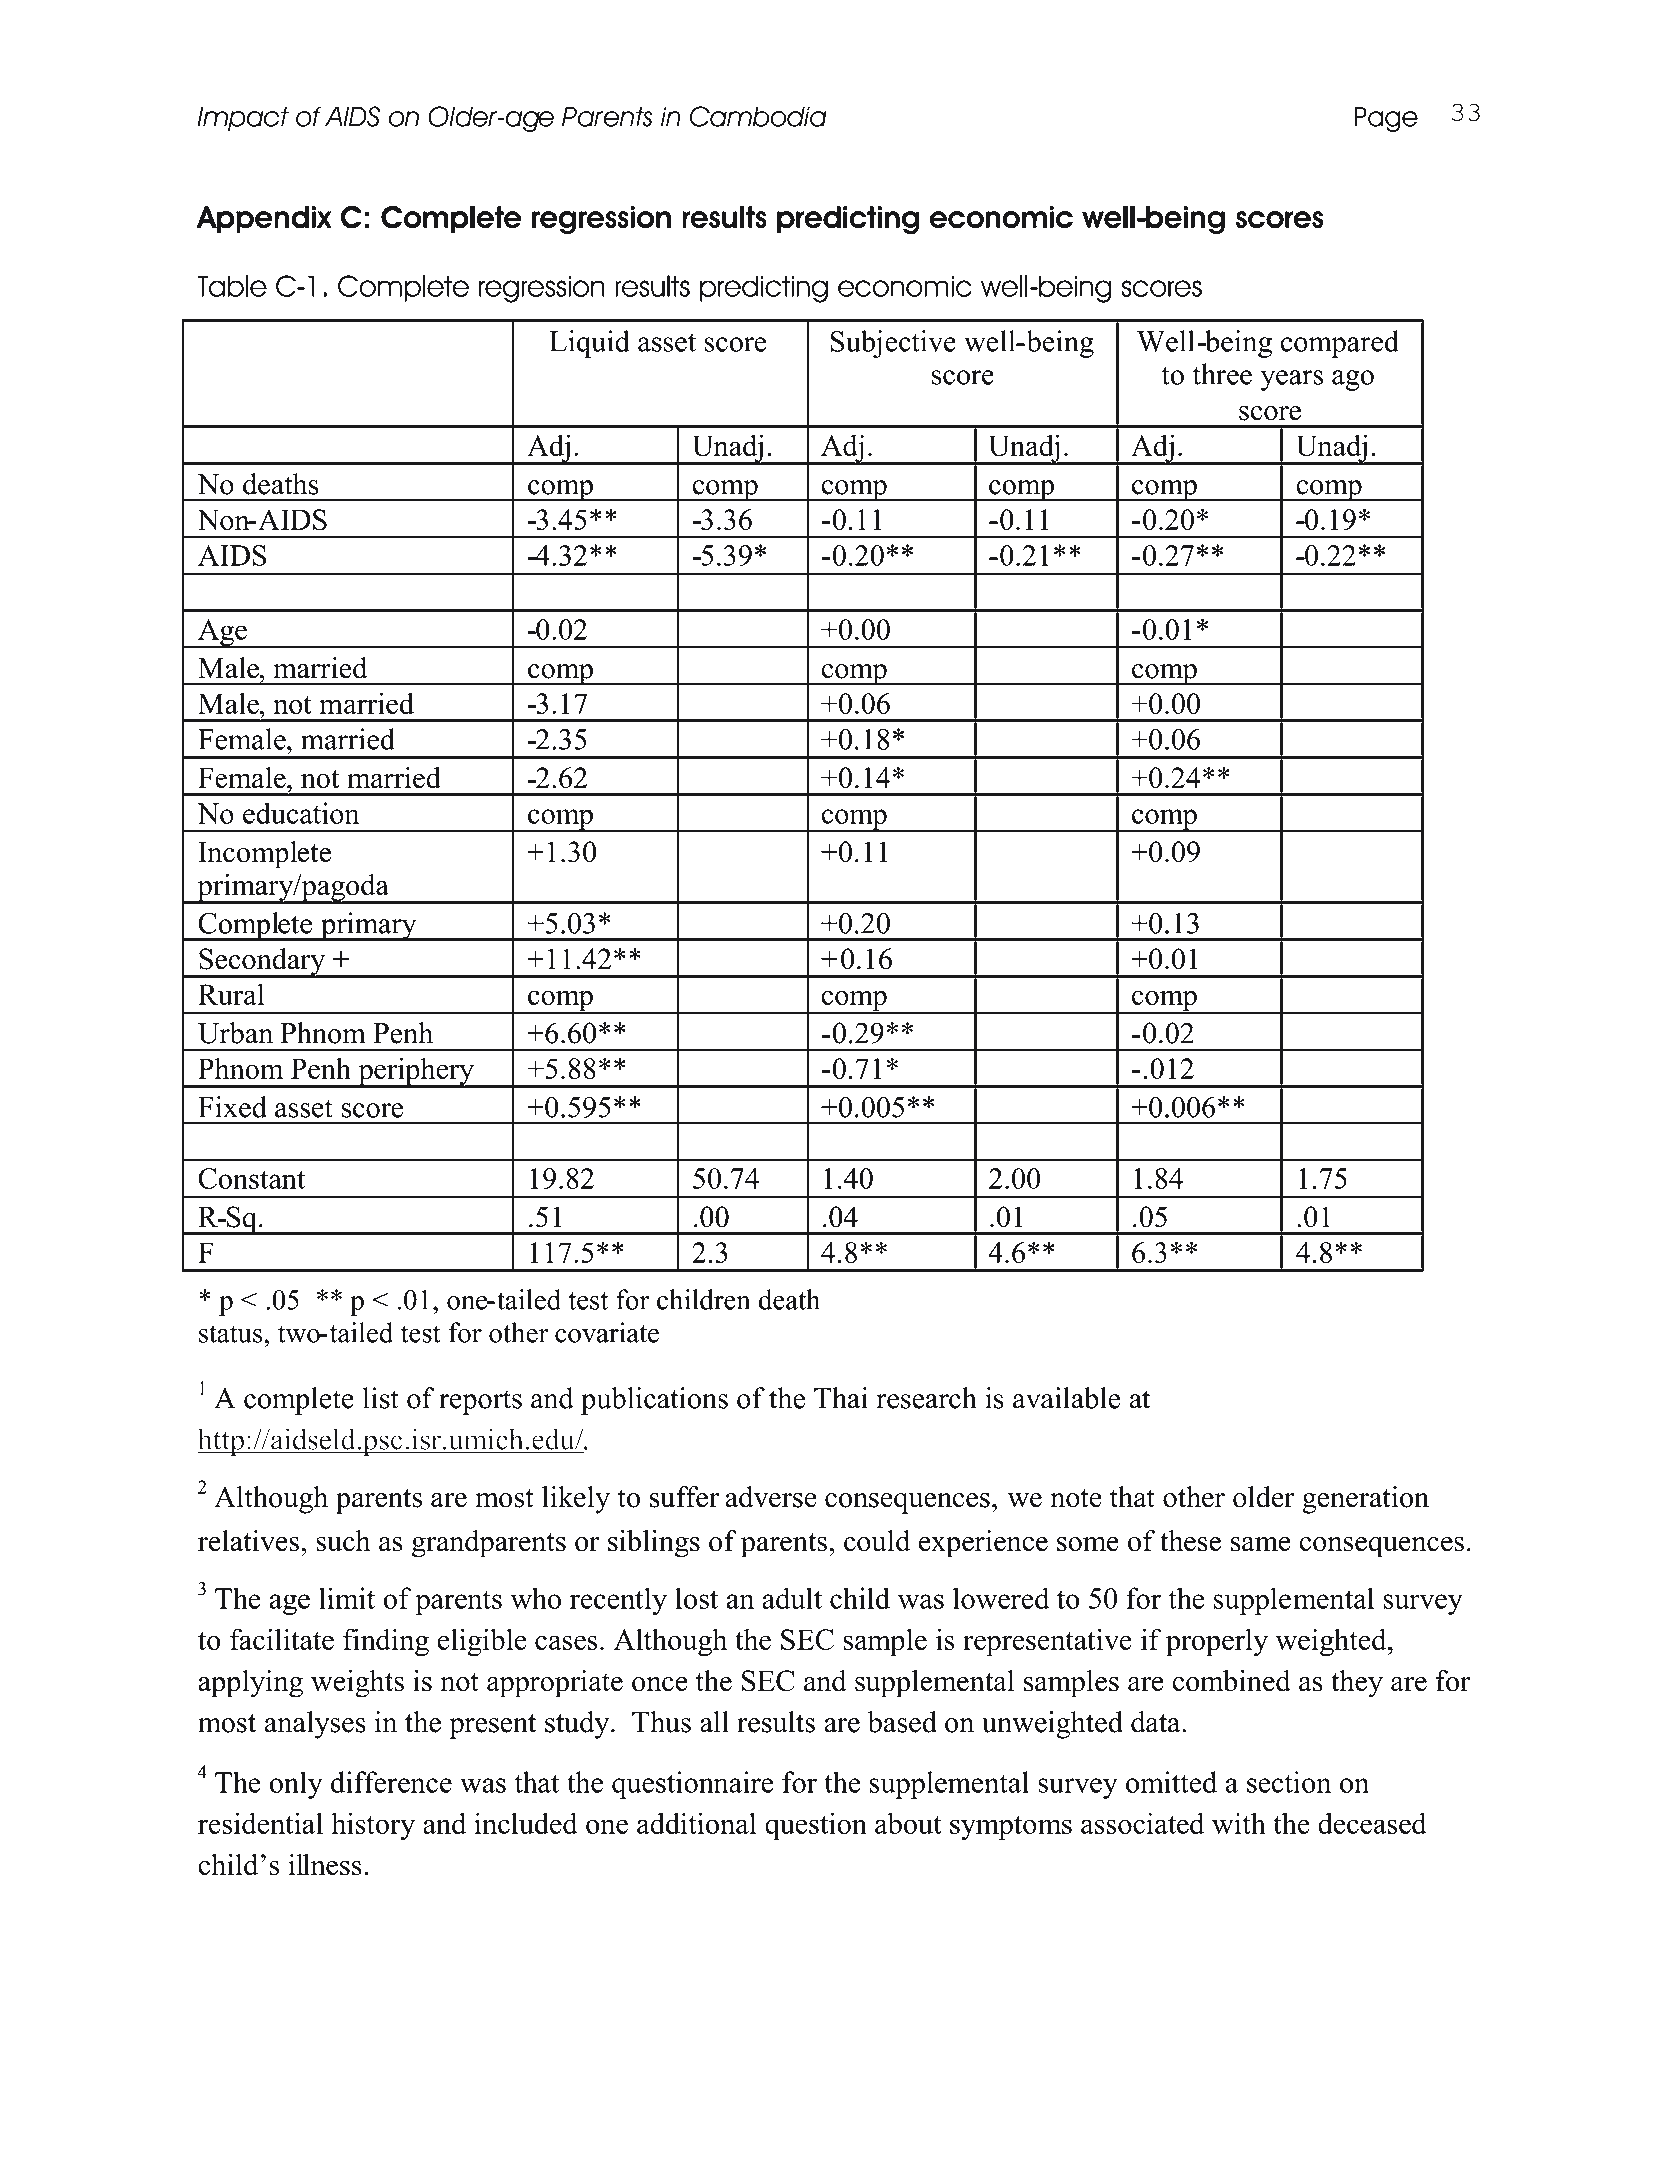  Describe the element at coordinates (1239, 1823) in the page. I see `with` at that location.
